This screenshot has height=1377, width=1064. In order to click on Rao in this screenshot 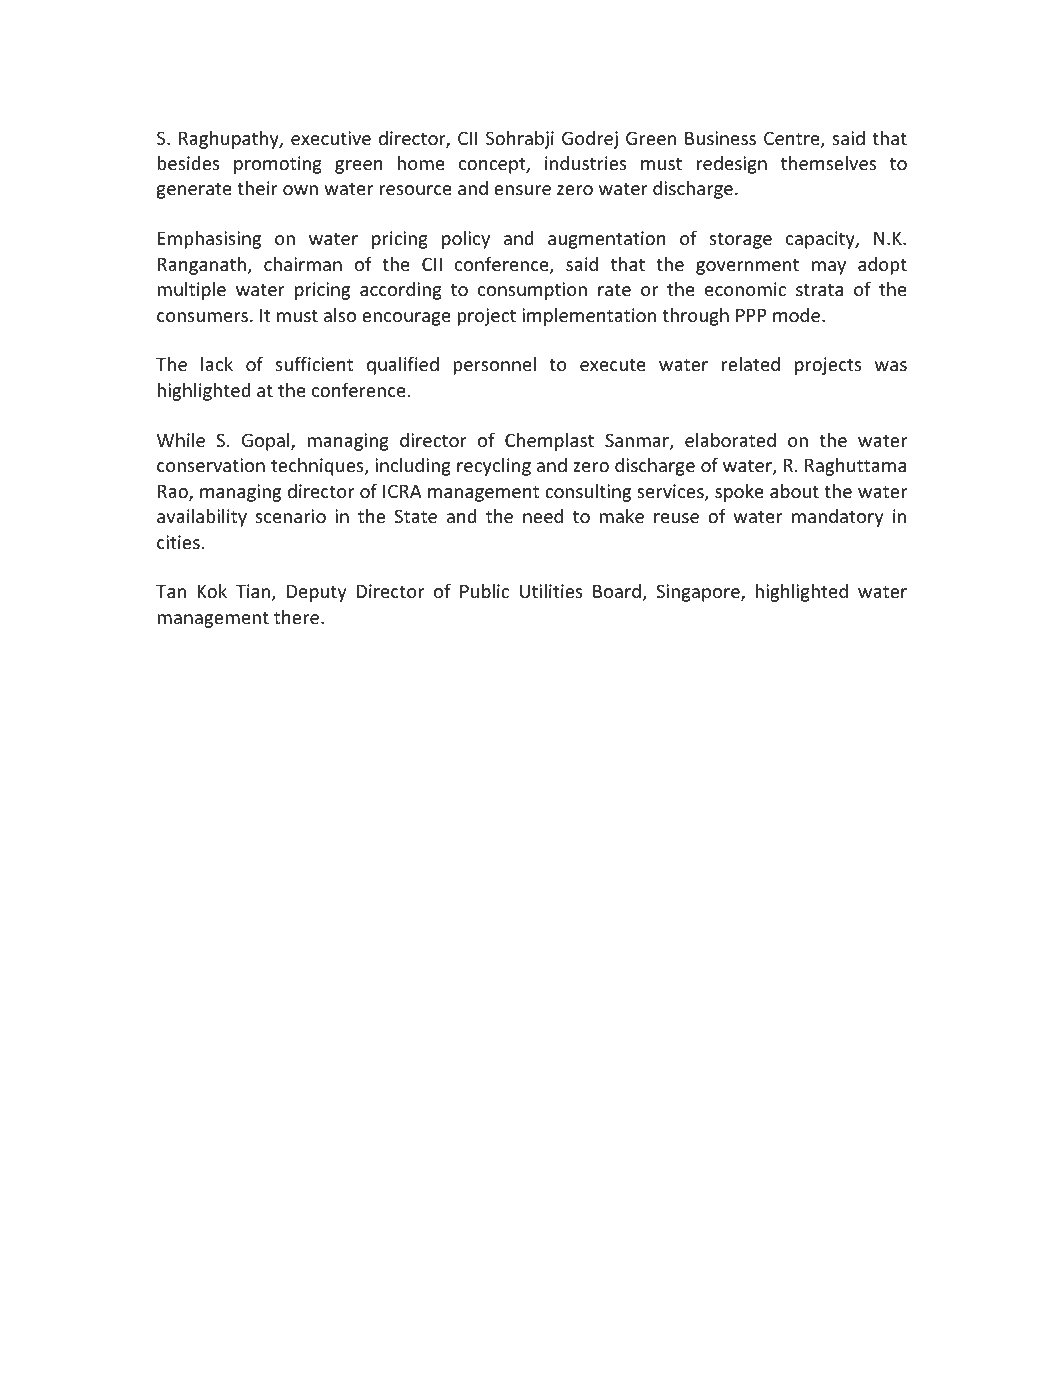, I will do `click(174, 493)`.
